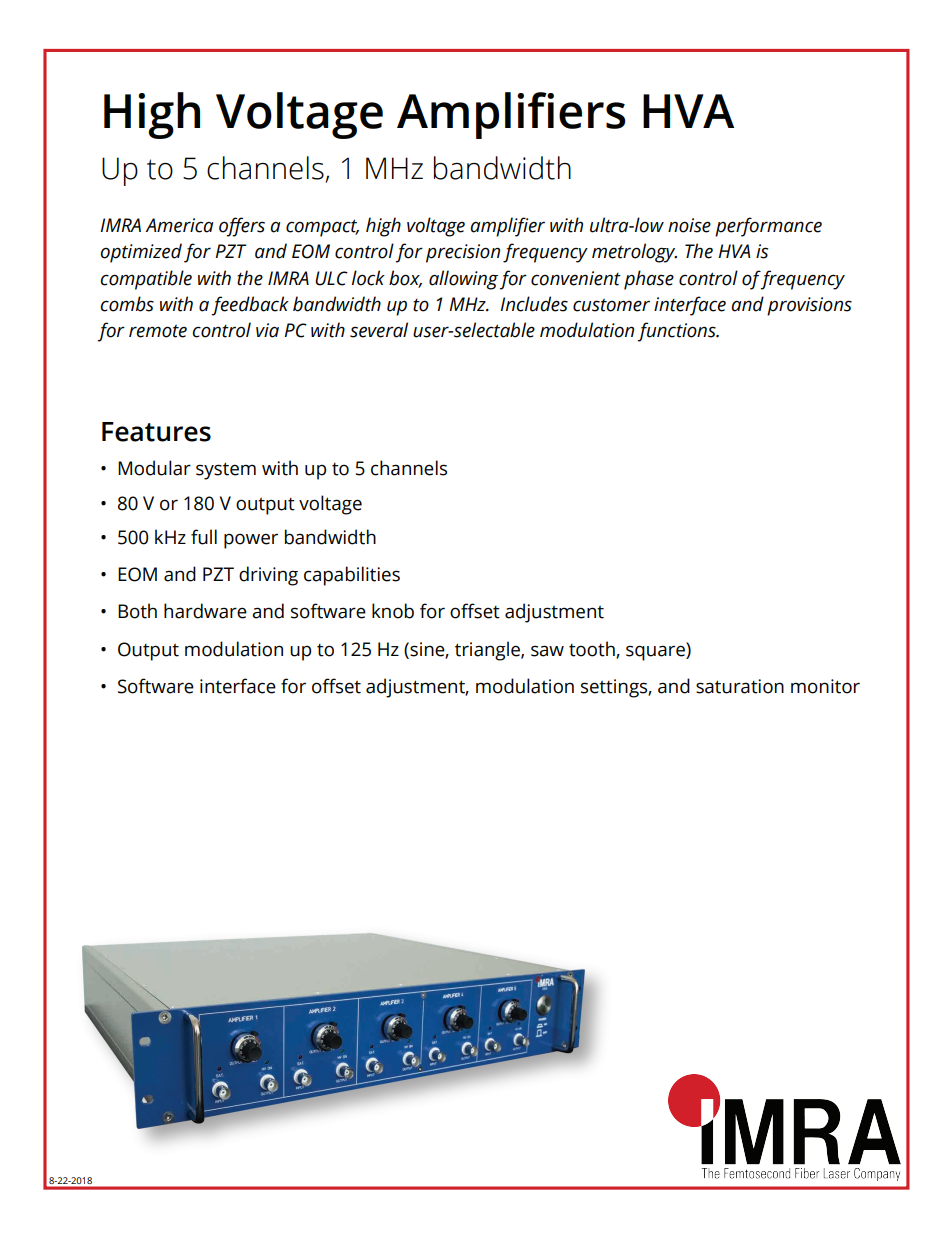 The image size is (952, 1233). What do you see at coordinates (677, 332) in the image?
I see `functions` at bounding box center [677, 332].
